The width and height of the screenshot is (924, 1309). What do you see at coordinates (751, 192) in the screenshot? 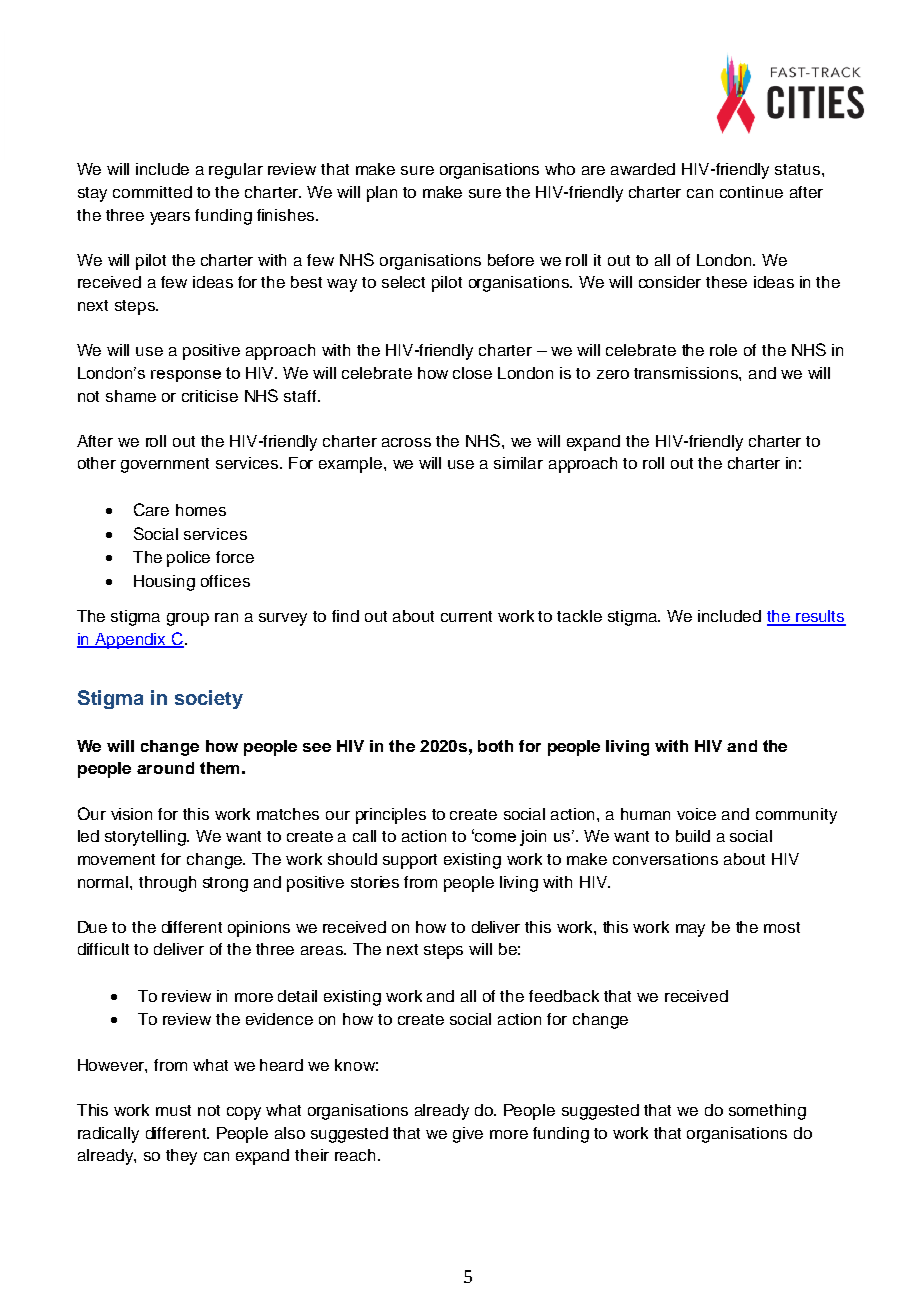
I see `continue` at bounding box center [751, 192].
